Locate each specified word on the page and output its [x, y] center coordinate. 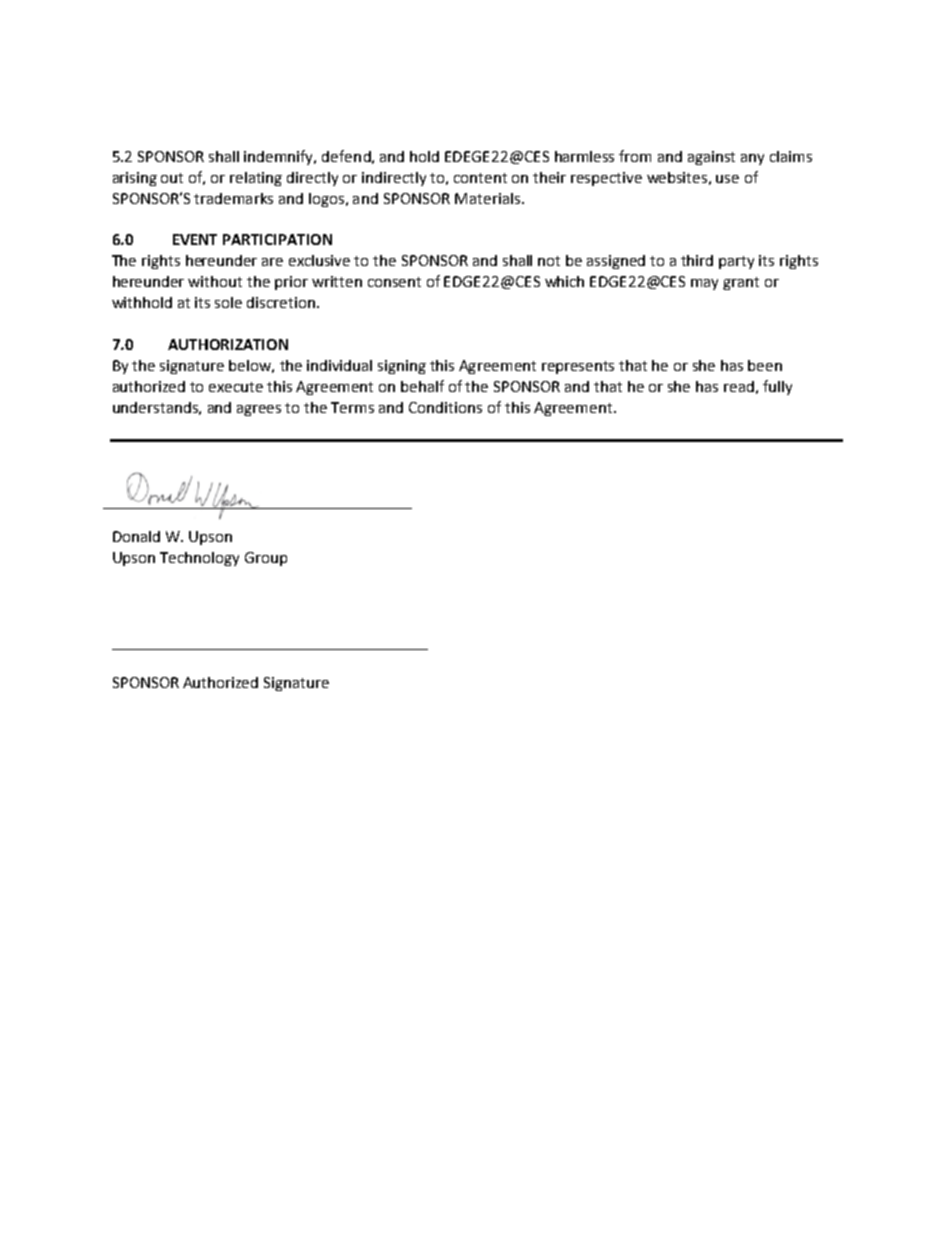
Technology [199, 559]
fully [777, 387]
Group [266, 559]
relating [256, 179]
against [711, 158]
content [480, 178]
